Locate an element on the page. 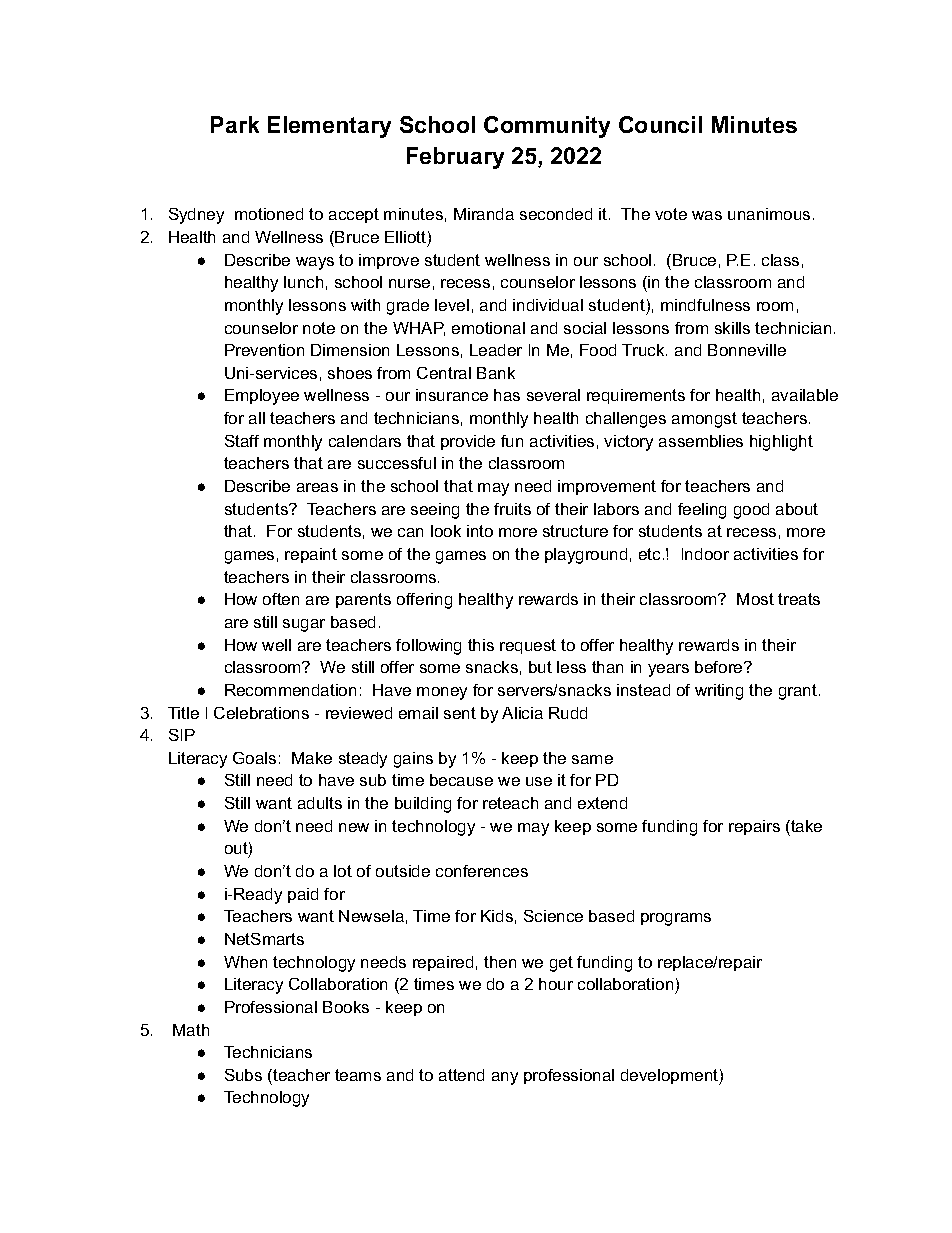 The height and width of the image is (1233, 952). Prevention is located at coordinates (264, 350).
